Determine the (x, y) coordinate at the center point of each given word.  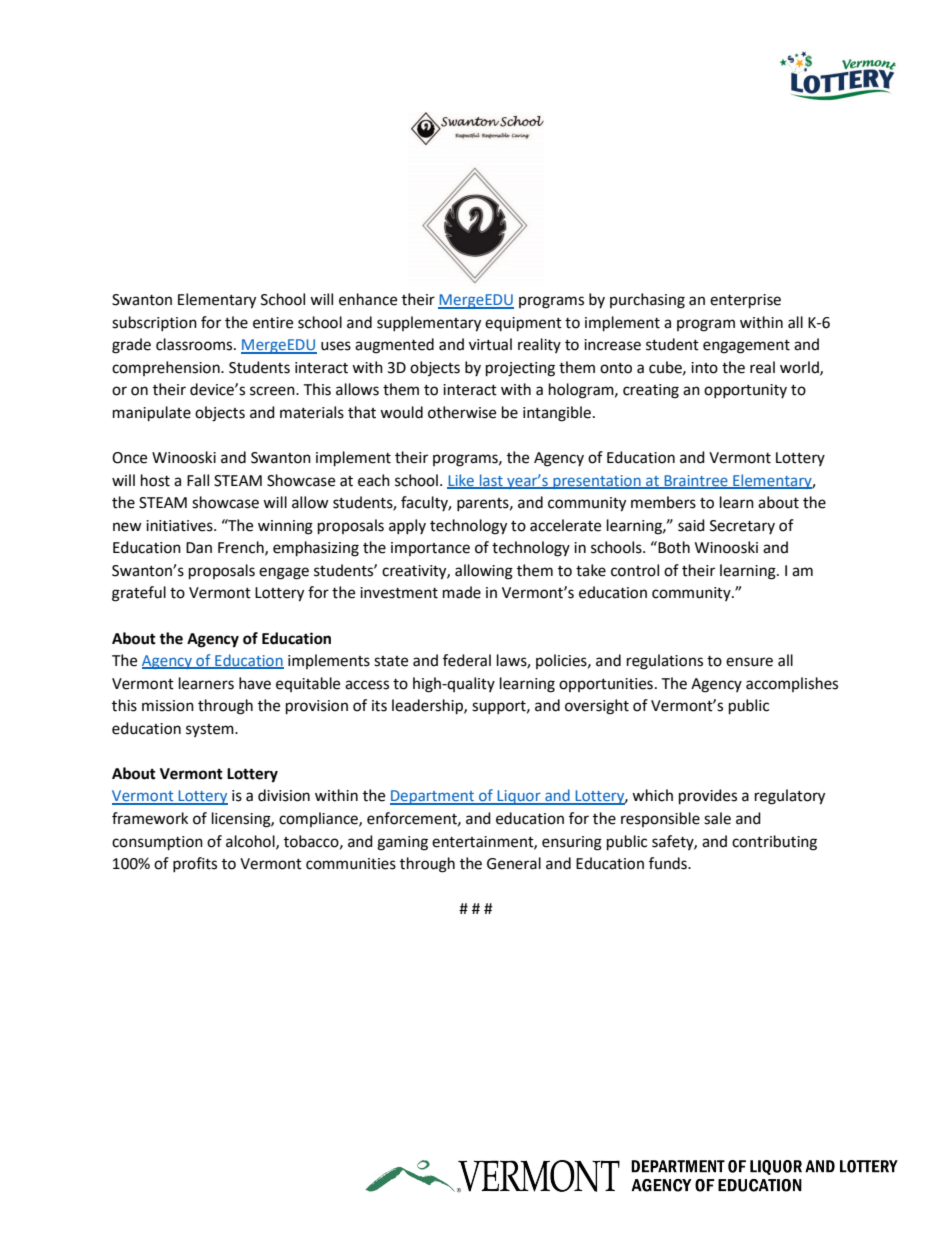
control (635, 570)
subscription (154, 323)
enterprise (745, 301)
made (462, 592)
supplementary (429, 324)
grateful (139, 594)
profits (195, 864)
